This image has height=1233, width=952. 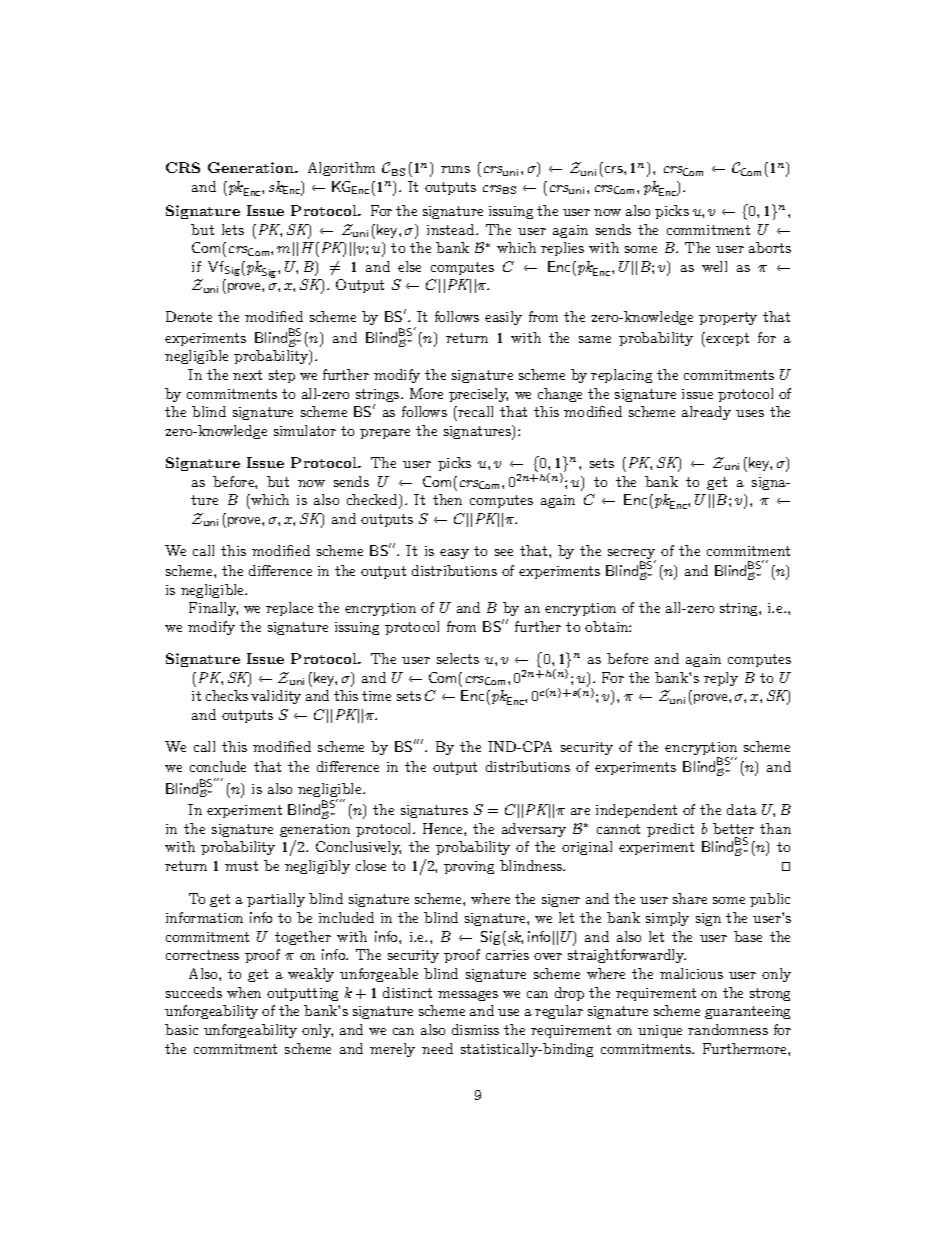 What do you see at coordinates (444, 828) in the image?
I see `Hence` at bounding box center [444, 828].
